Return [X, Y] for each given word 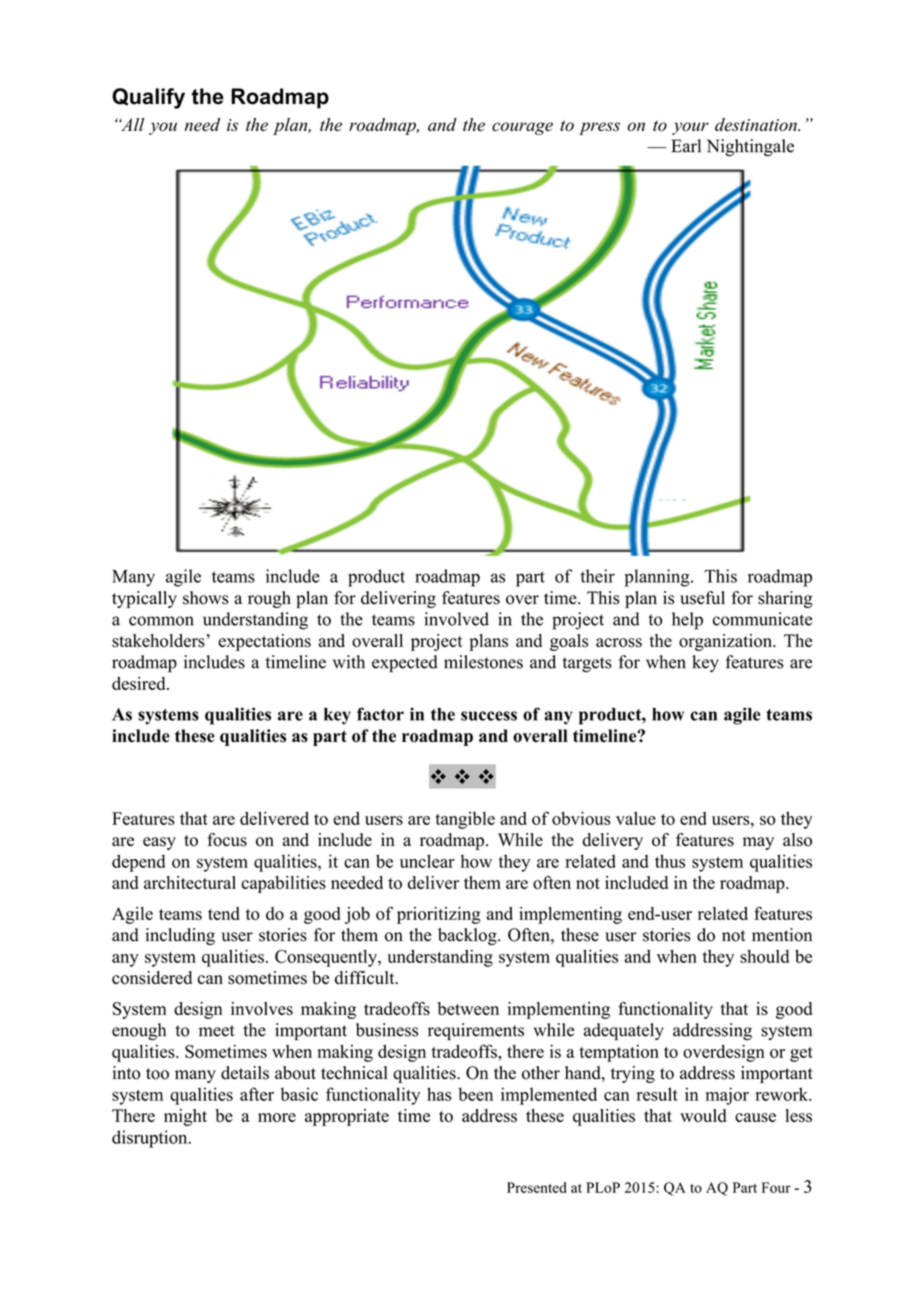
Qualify [148, 98]
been [475, 1094]
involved [456, 619]
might [185, 1117]
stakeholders [159, 641]
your [690, 128]
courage [522, 128]
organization [726, 642]
